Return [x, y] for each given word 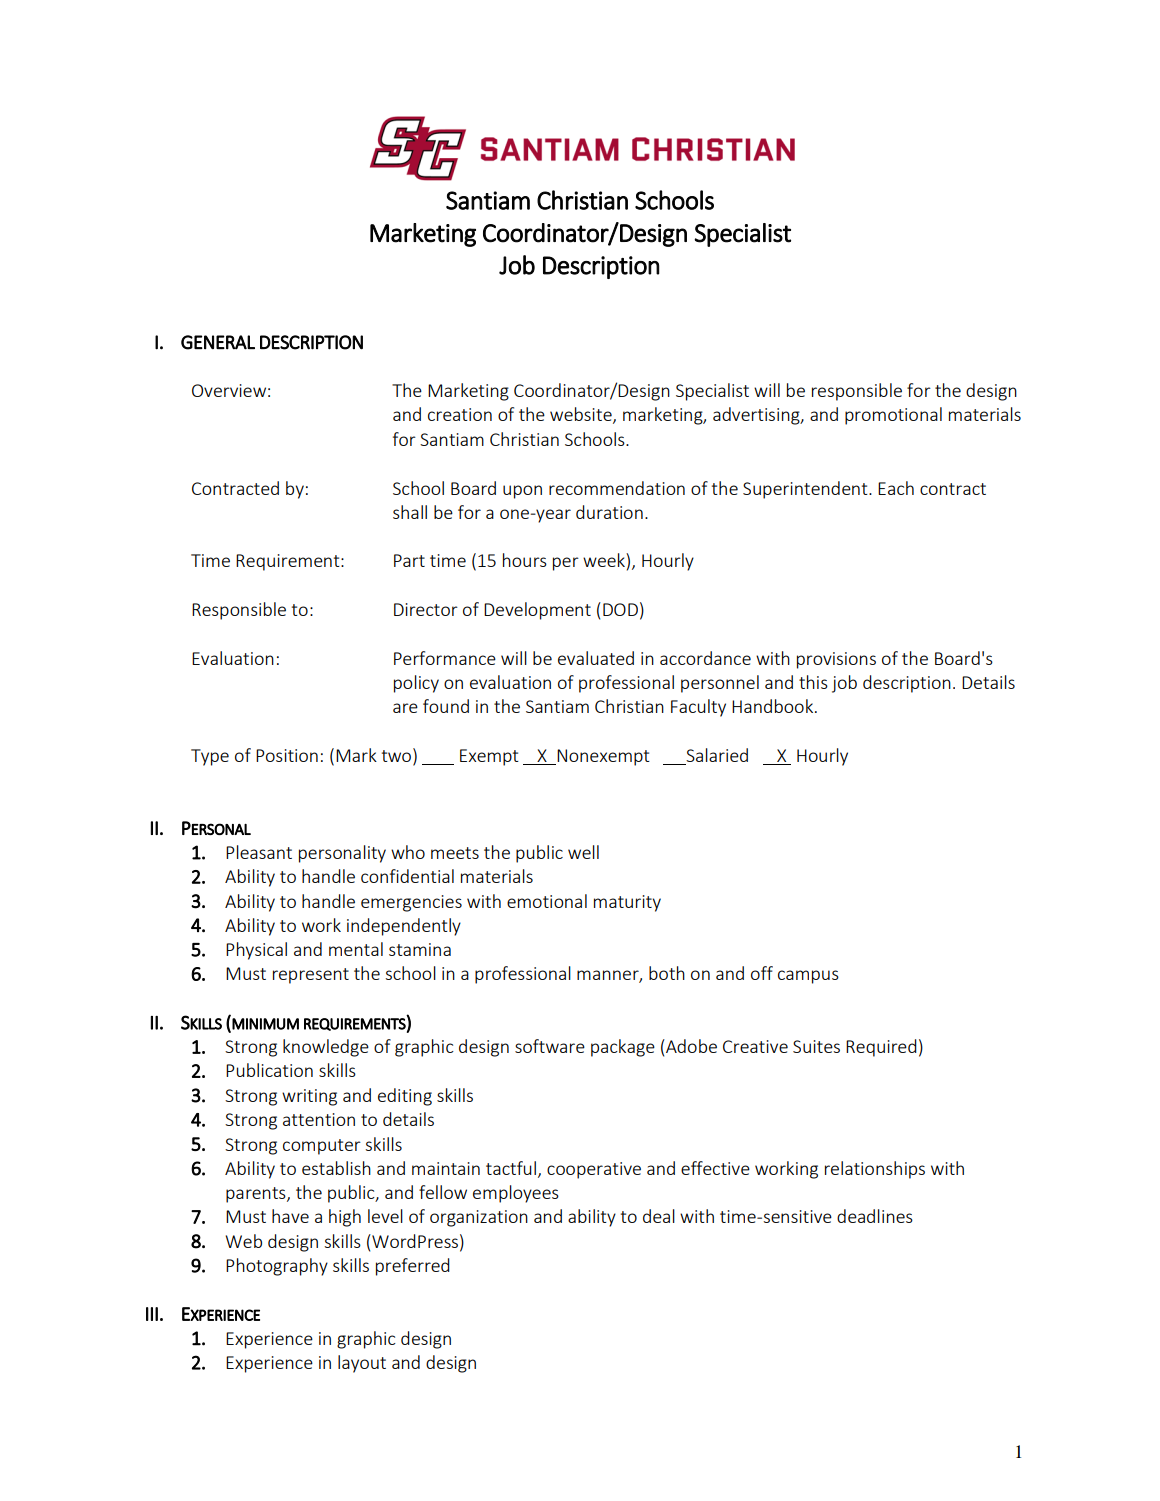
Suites [816, 1046]
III [152, 1314]
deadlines [875, 1216]
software [550, 1046]
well [583, 852]
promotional [893, 416]
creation [460, 414]
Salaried [717, 755]
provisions [836, 660]
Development [537, 611]
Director [426, 609]
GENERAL [218, 342]
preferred [413, 1267]
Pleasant [259, 852]
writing [309, 1097]
